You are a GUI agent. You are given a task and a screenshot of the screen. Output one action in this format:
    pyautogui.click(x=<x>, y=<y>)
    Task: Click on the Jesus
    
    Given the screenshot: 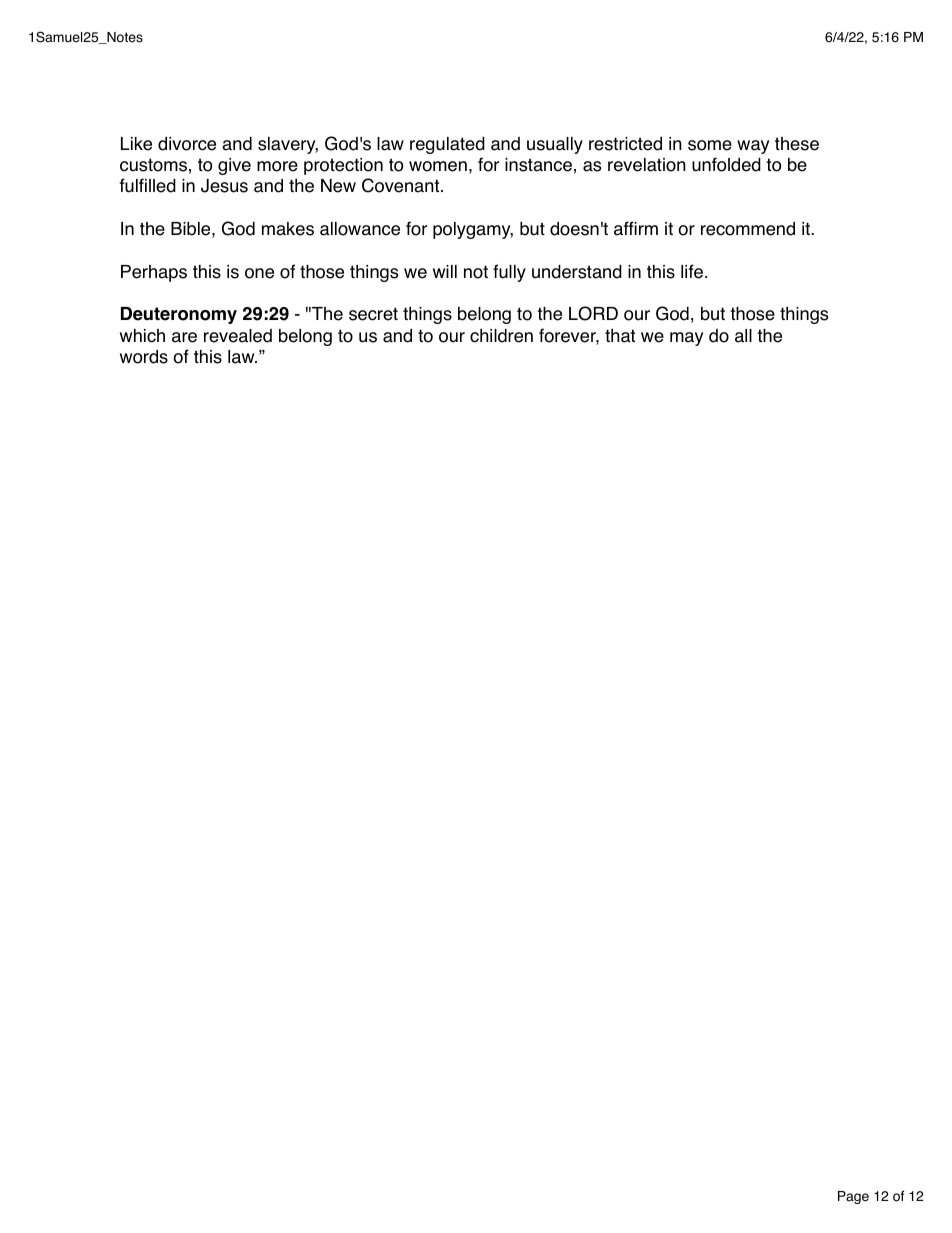 What is the action you would take?
    pyautogui.click(x=224, y=186)
